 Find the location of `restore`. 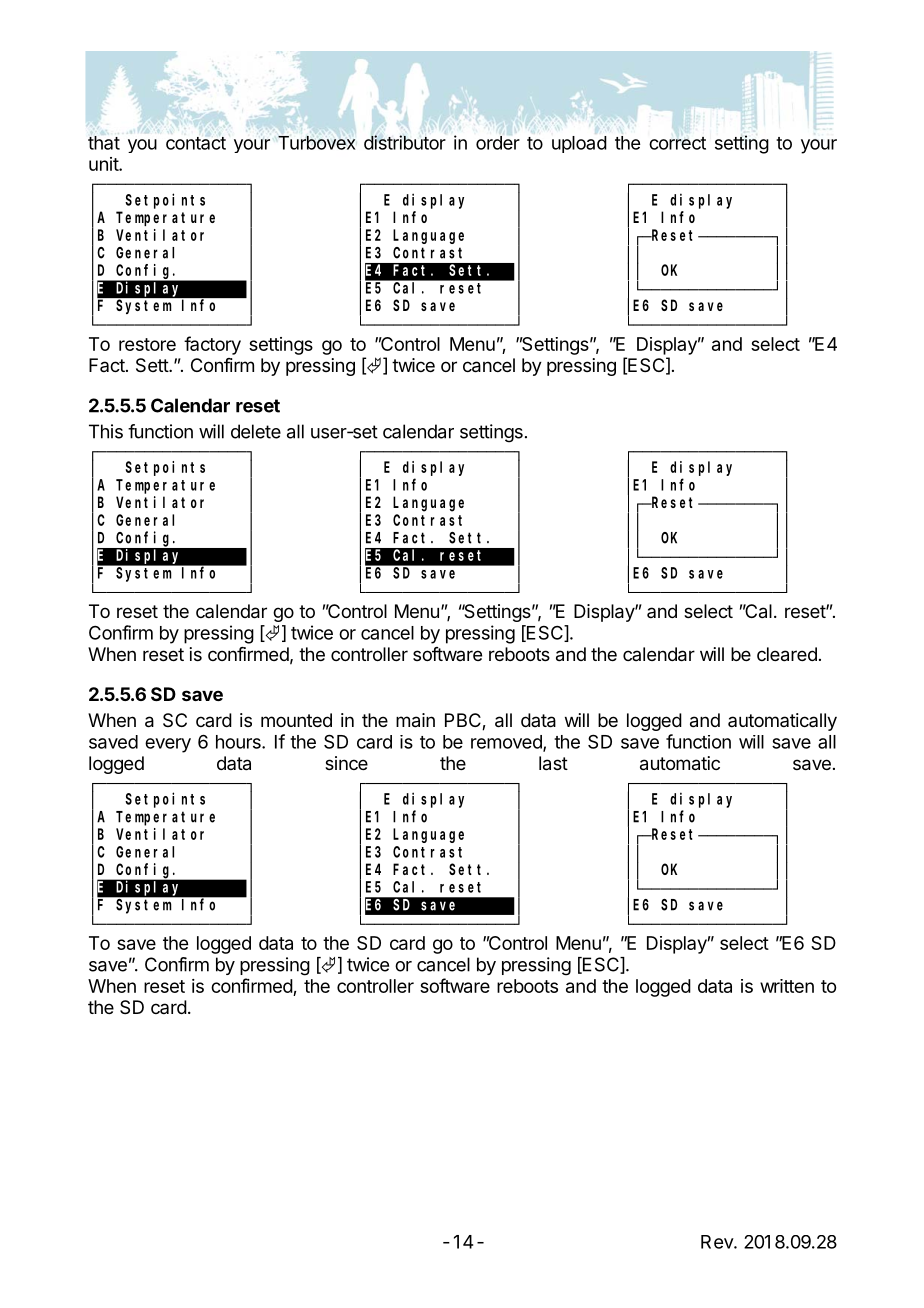

restore is located at coordinates (147, 344).
